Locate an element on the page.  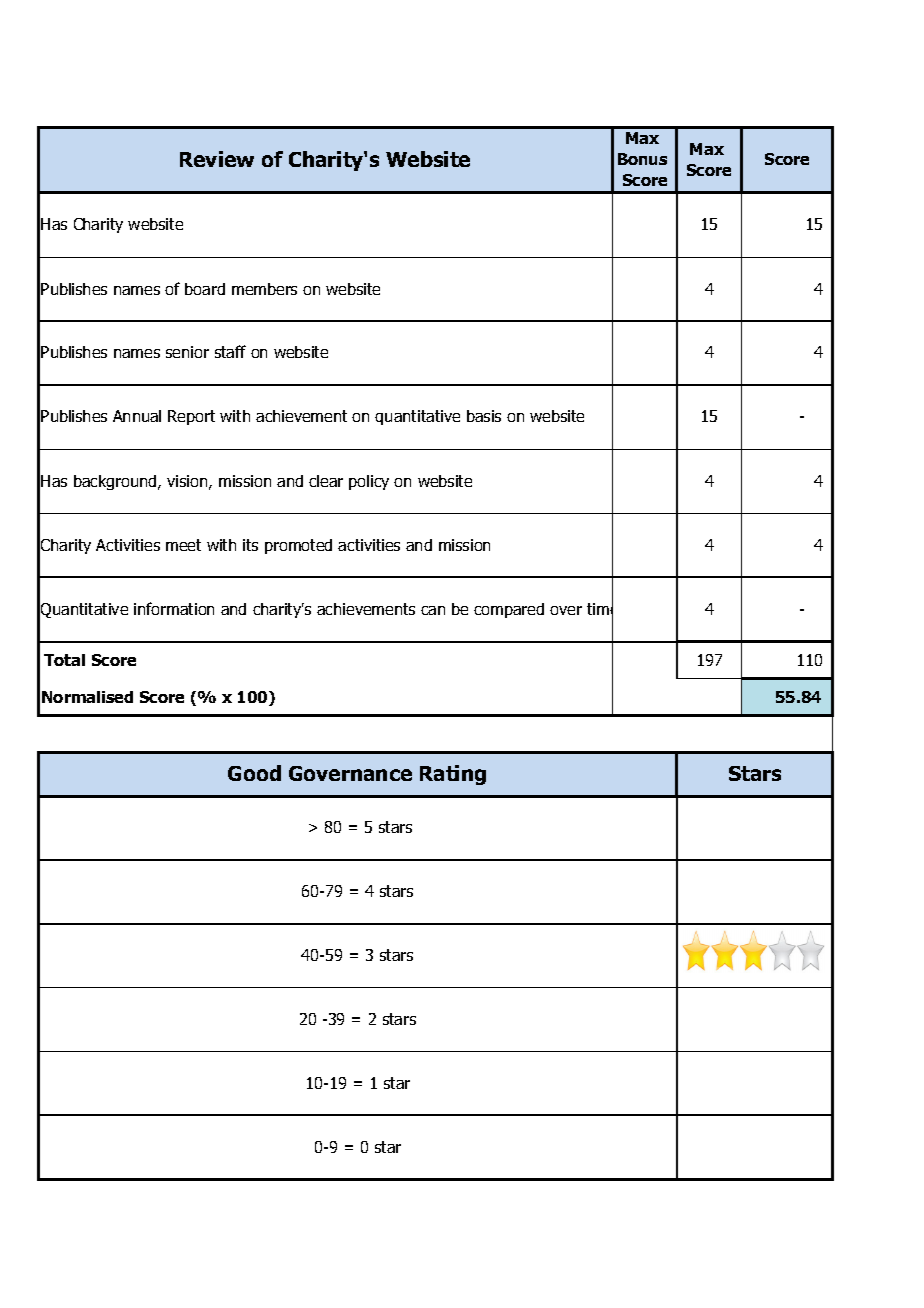
members is located at coordinates (264, 289).
